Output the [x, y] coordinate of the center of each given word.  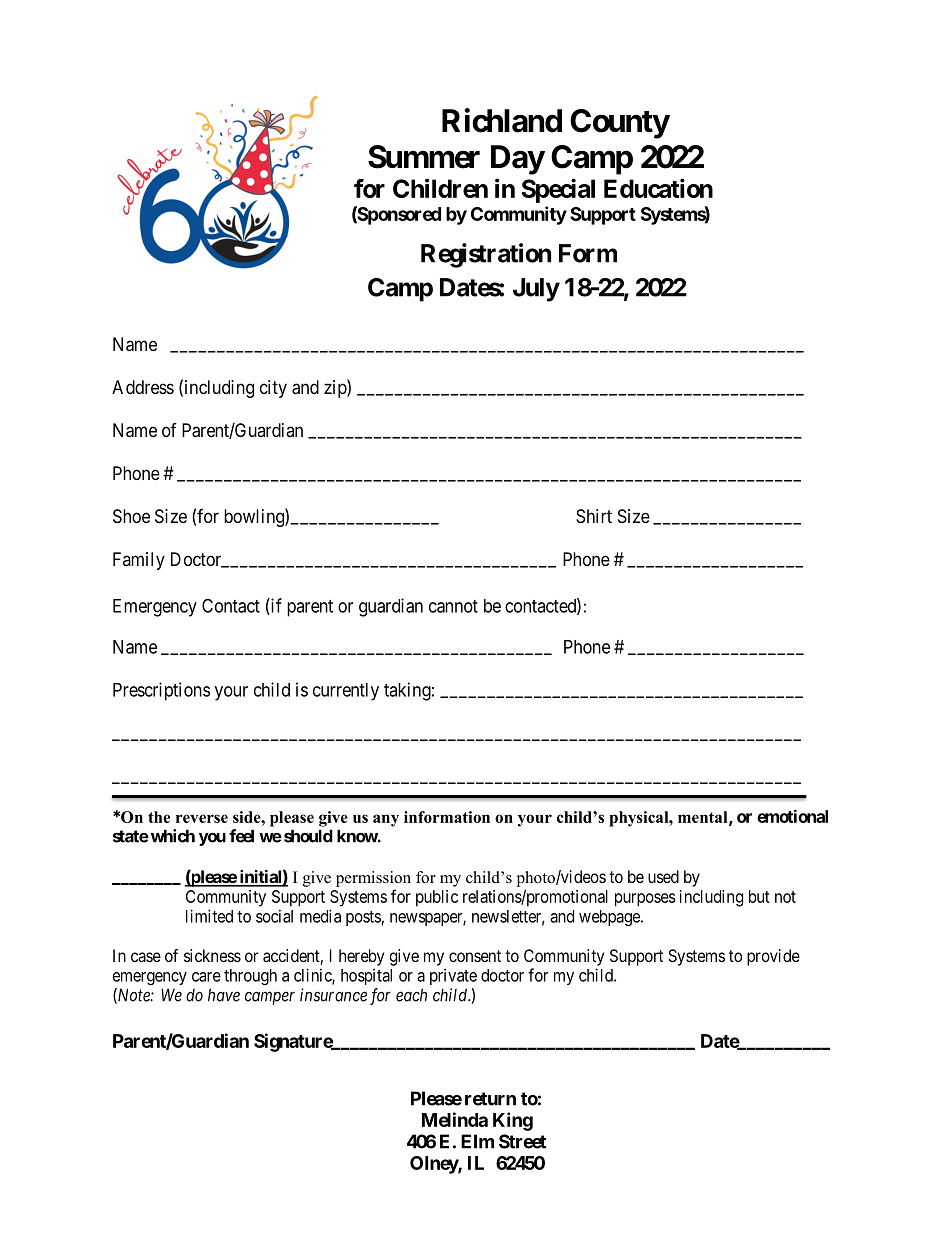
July [536, 290]
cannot [453, 606]
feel [241, 836]
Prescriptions [161, 691]
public [437, 898]
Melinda [455, 1119]
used [663, 876]
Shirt [594, 516]
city [273, 389]
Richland [502, 120]
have [224, 995]
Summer [424, 157]
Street [522, 1141]
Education [658, 188]
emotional [792, 816]
